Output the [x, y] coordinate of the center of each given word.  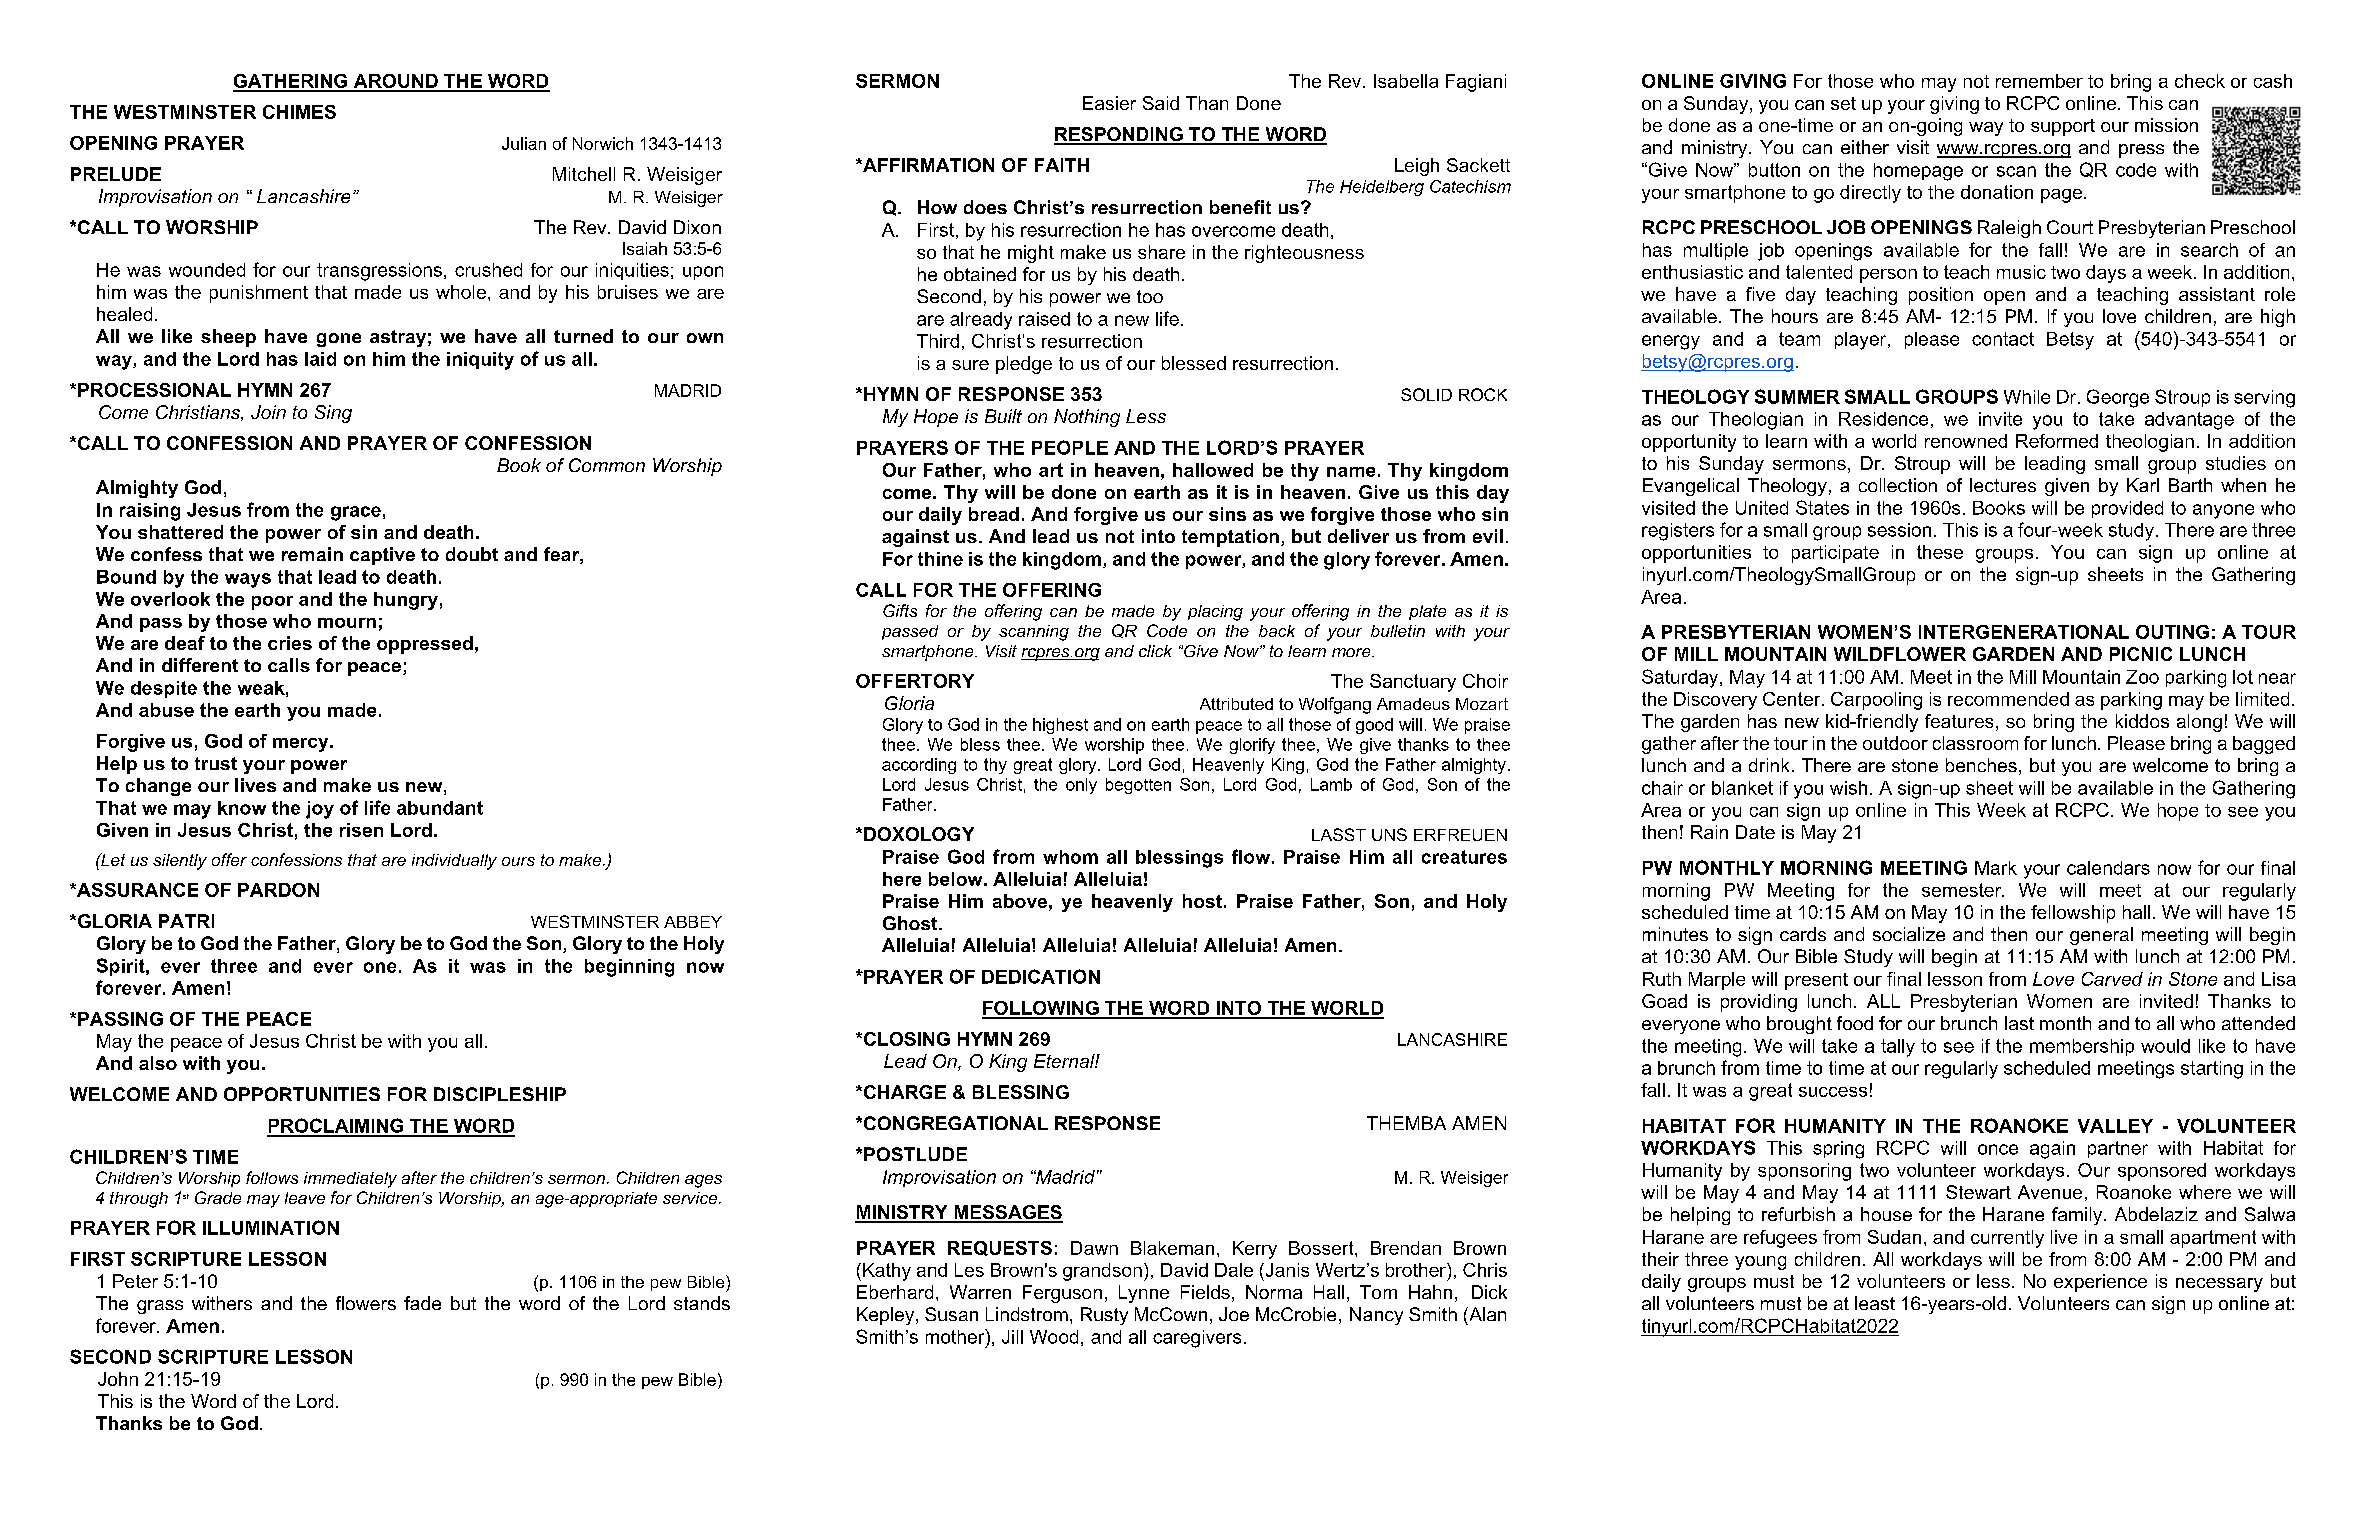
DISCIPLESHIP [500, 1094]
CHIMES [299, 112]
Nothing [1087, 418]
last [2019, 1023]
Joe [1234, 1314]
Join [268, 412]
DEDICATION [1041, 976]
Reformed [2057, 441]
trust [216, 763]
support [2063, 127]
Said [1161, 103]
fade [422, 1303]
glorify [1252, 746]
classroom [1975, 743]
